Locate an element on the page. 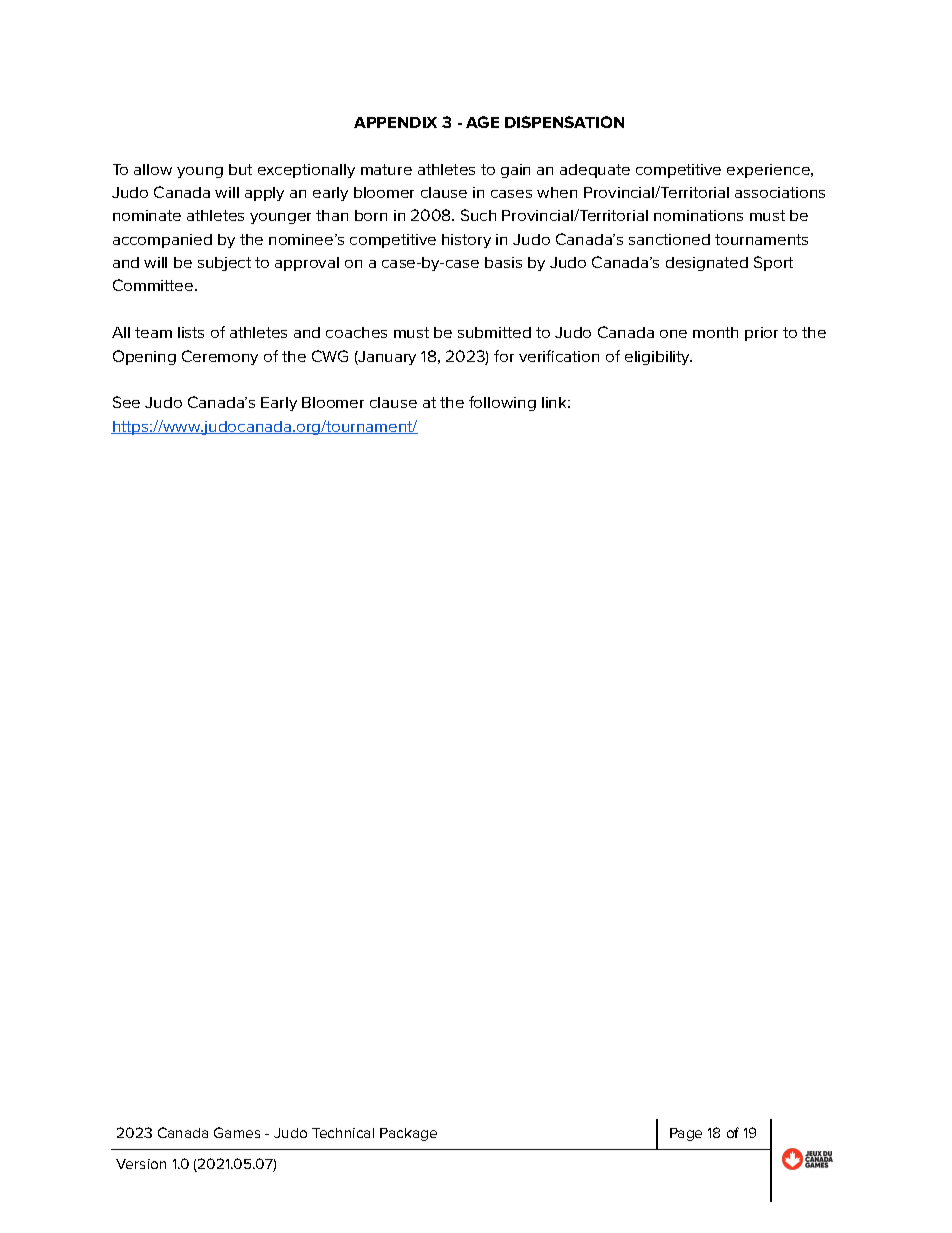  Technical is located at coordinates (343, 1133).
